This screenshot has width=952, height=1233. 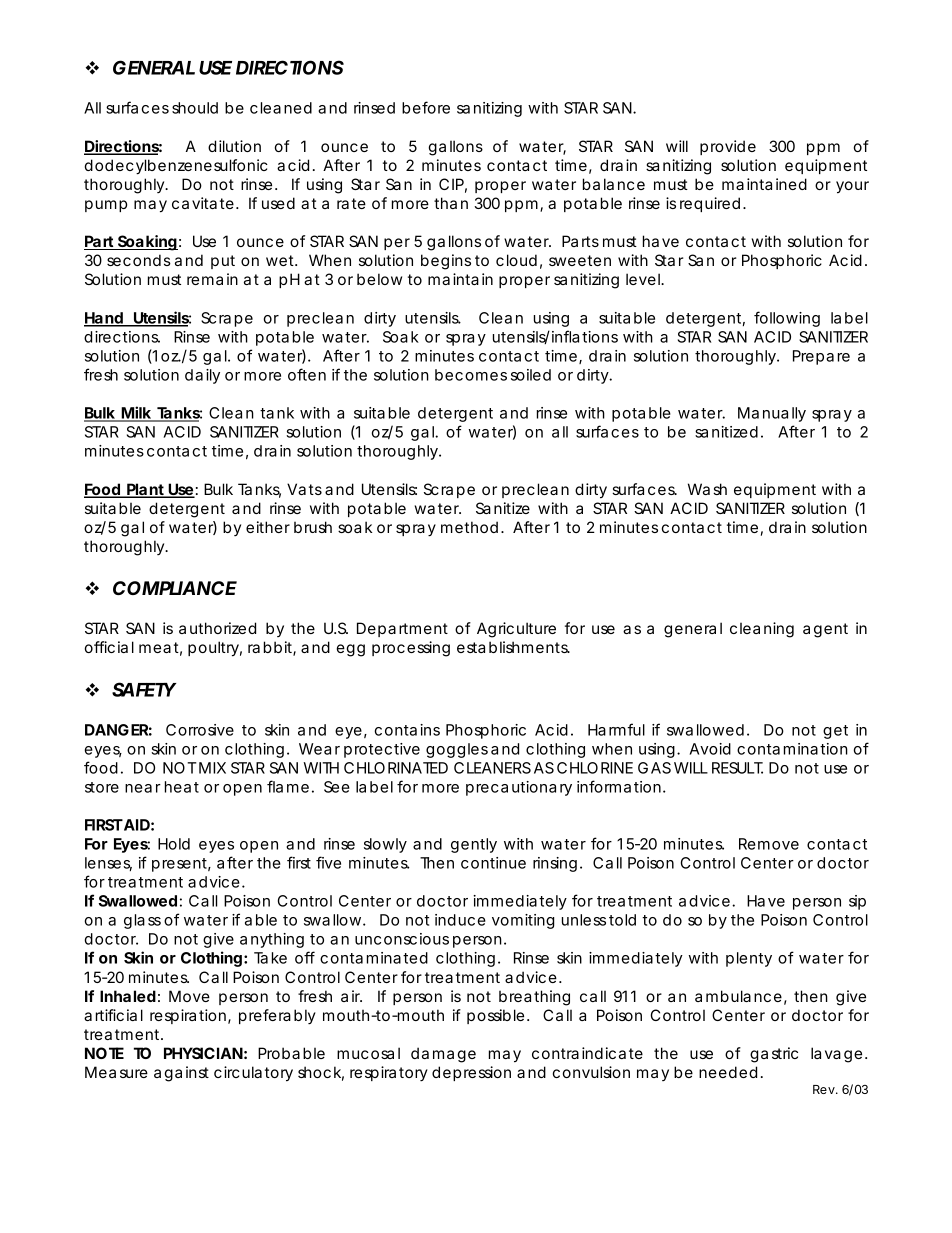 I want to click on precautionary, so click(x=519, y=788).
